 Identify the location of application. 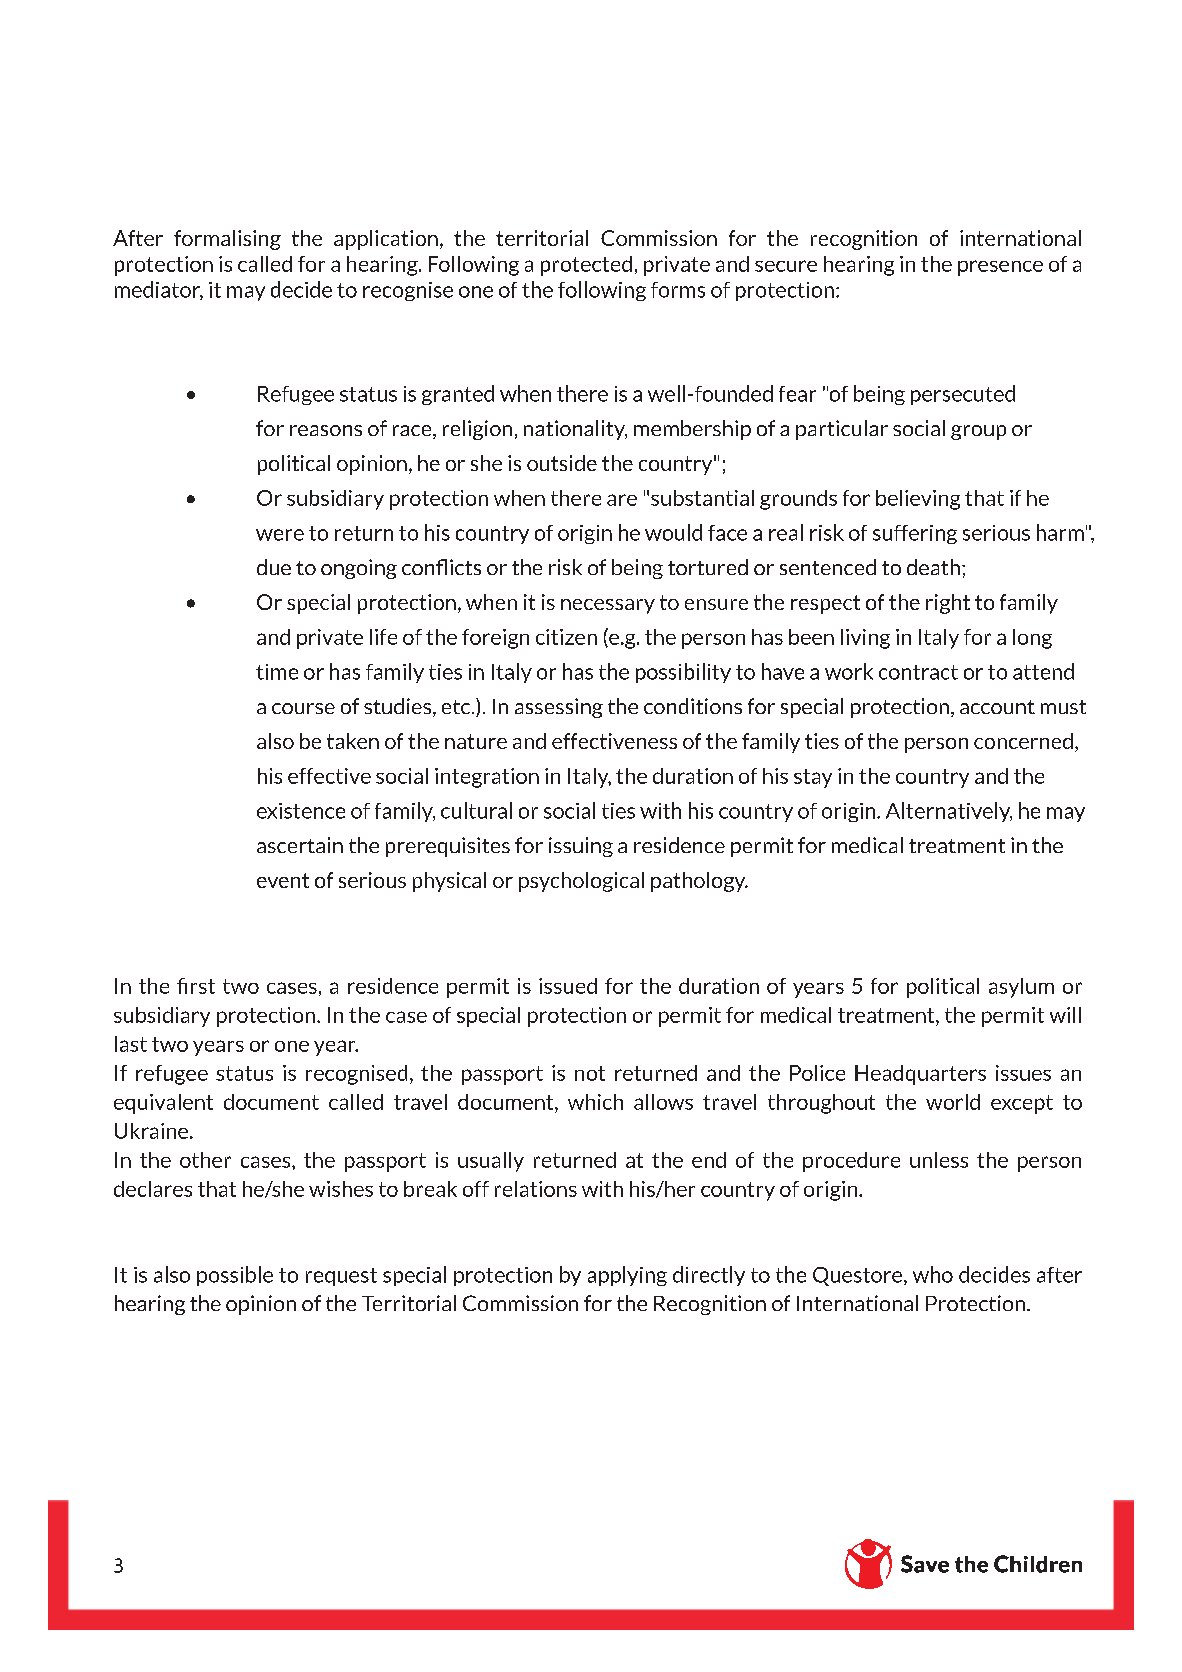
(386, 240).
